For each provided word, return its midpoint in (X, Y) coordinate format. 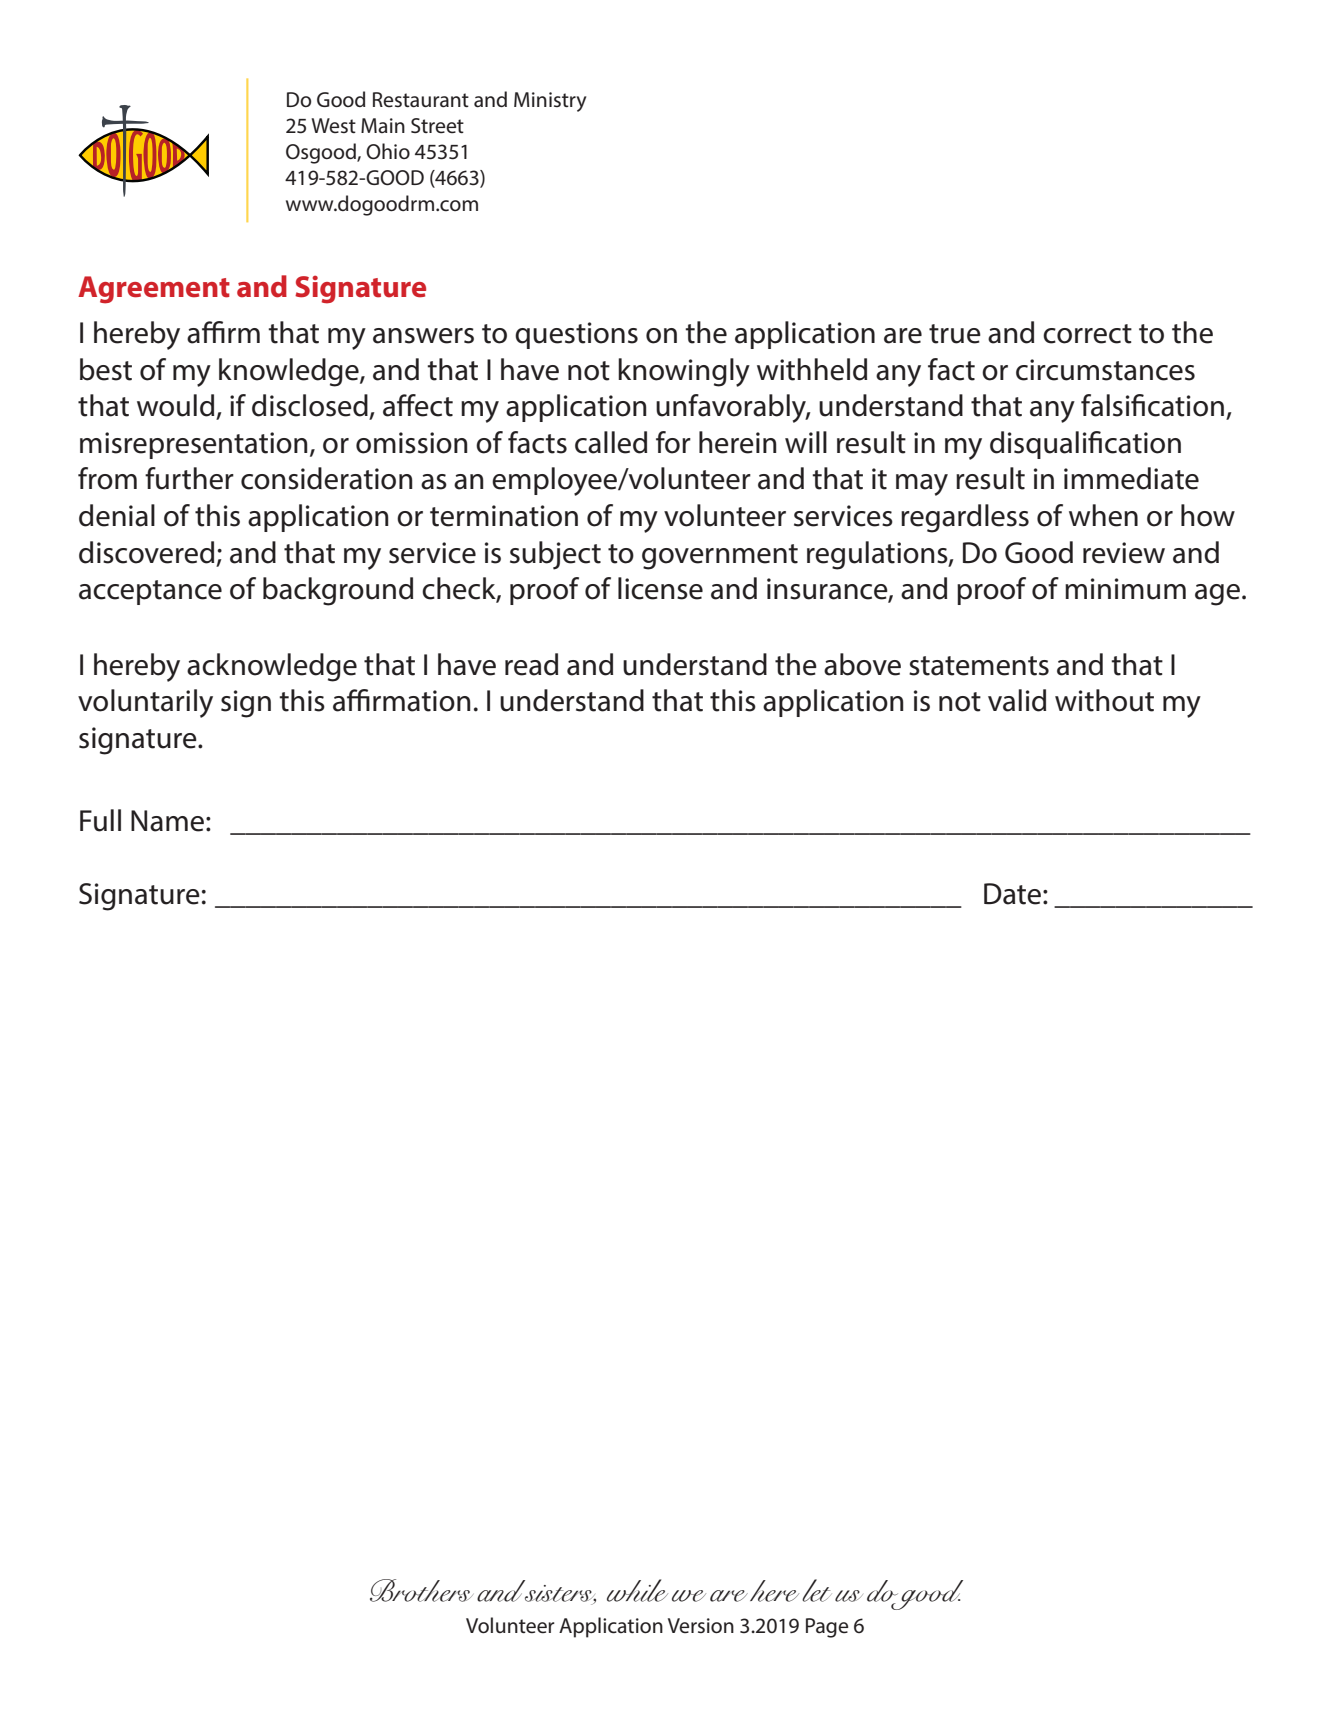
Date (1012, 894)
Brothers (421, 1590)
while (637, 1590)
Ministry (550, 102)
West (333, 126)
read (531, 664)
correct (1087, 334)
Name (167, 821)
